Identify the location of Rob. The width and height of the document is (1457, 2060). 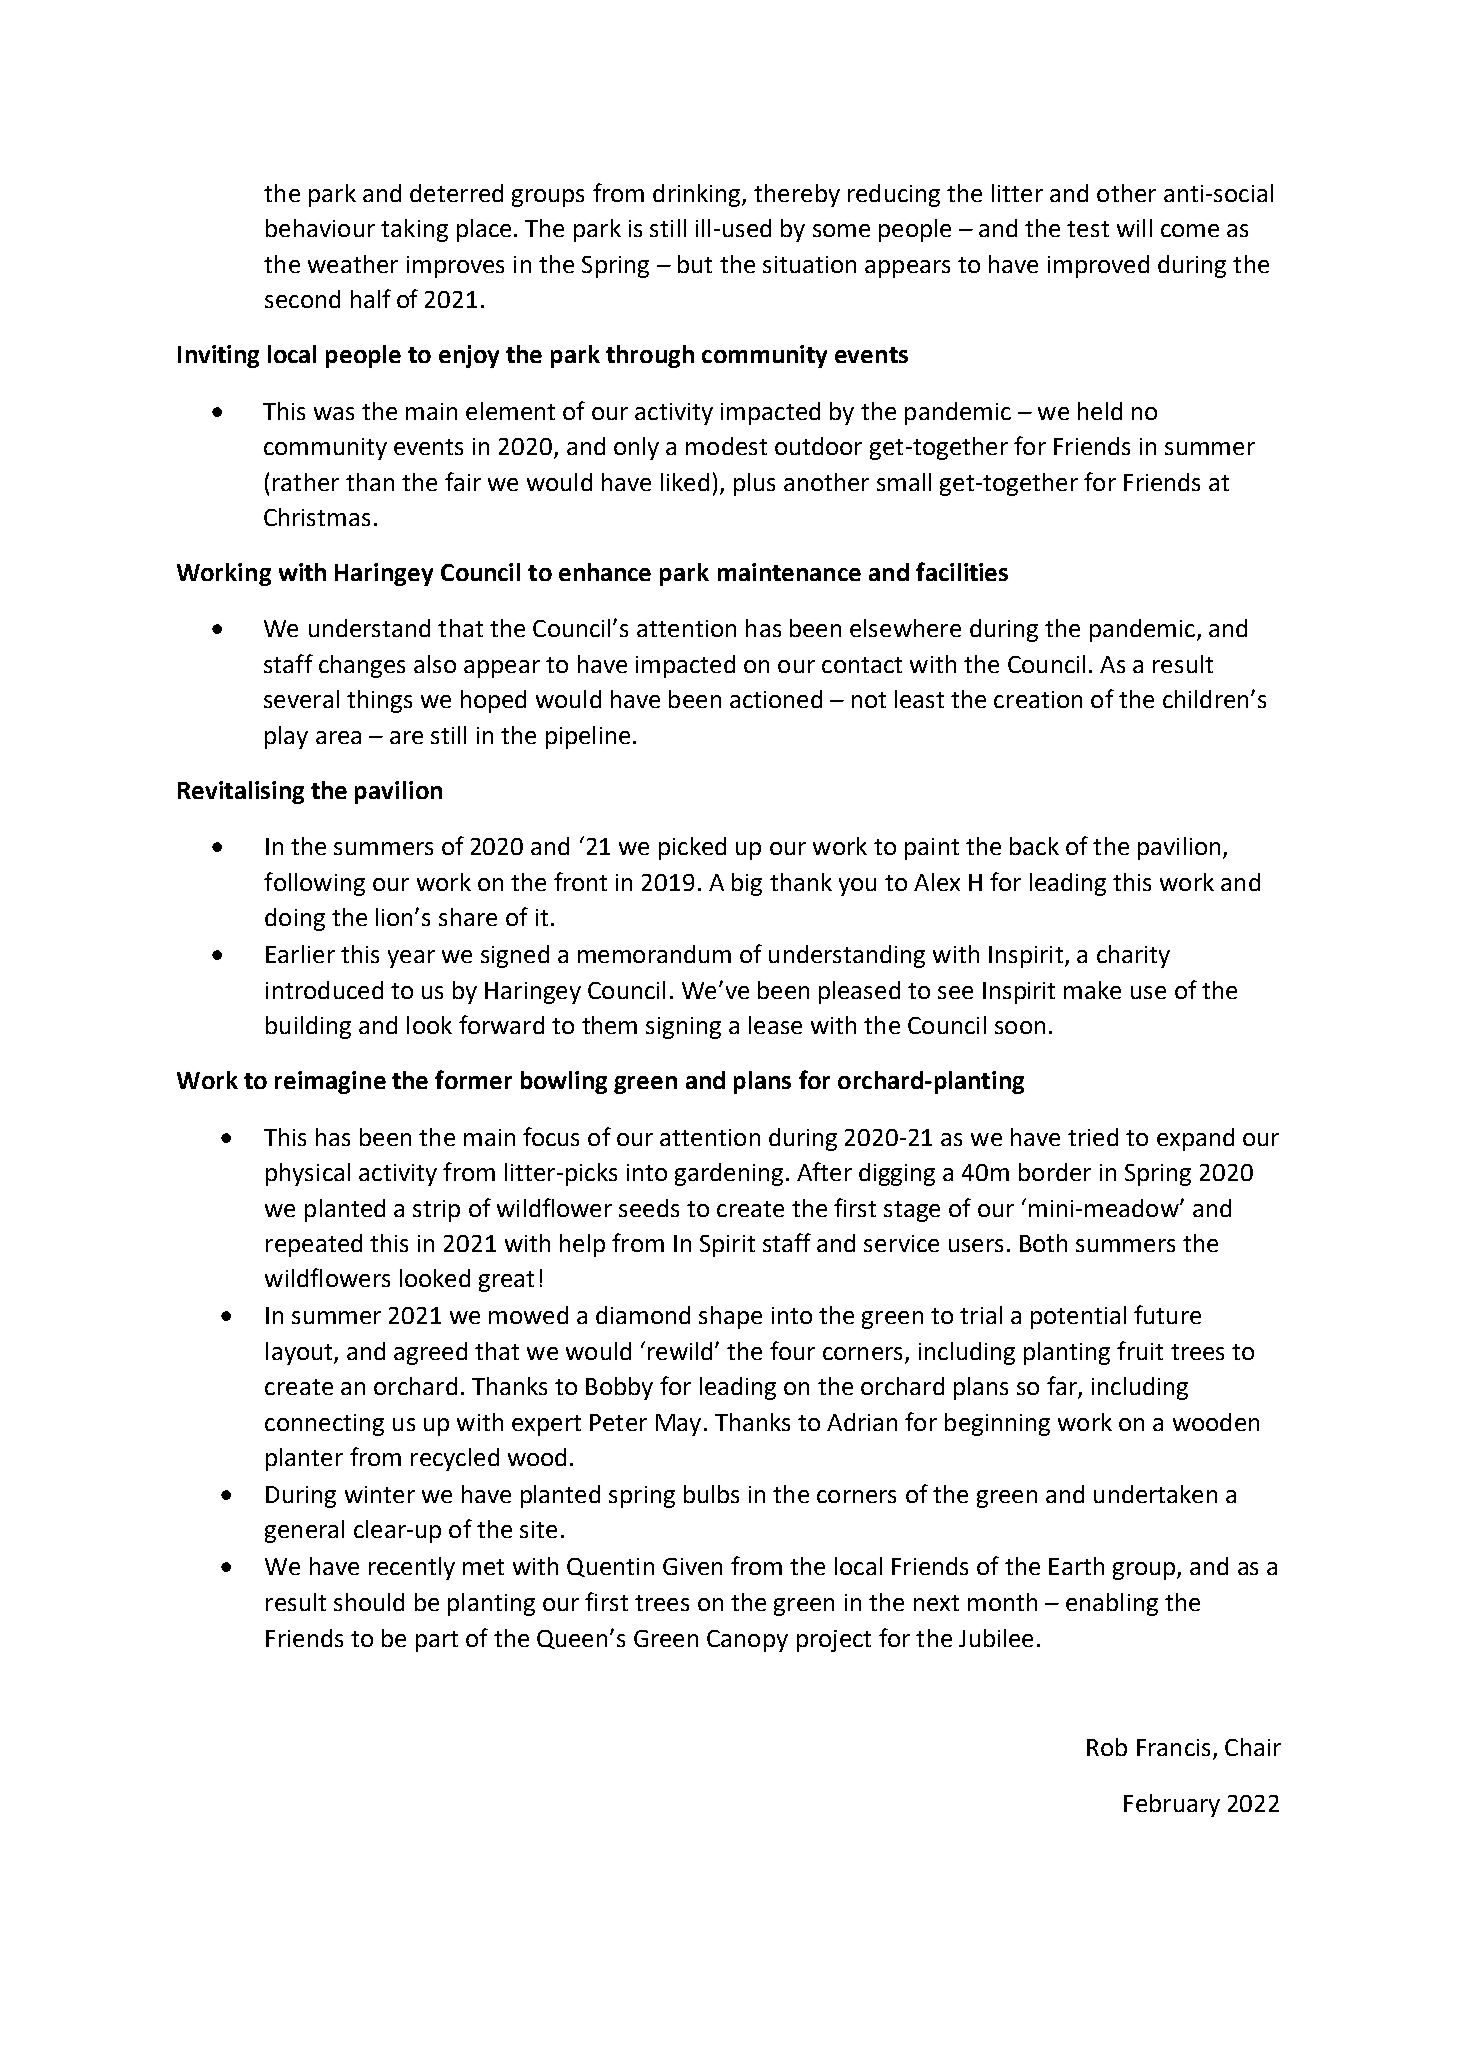
(1107, 1747).
